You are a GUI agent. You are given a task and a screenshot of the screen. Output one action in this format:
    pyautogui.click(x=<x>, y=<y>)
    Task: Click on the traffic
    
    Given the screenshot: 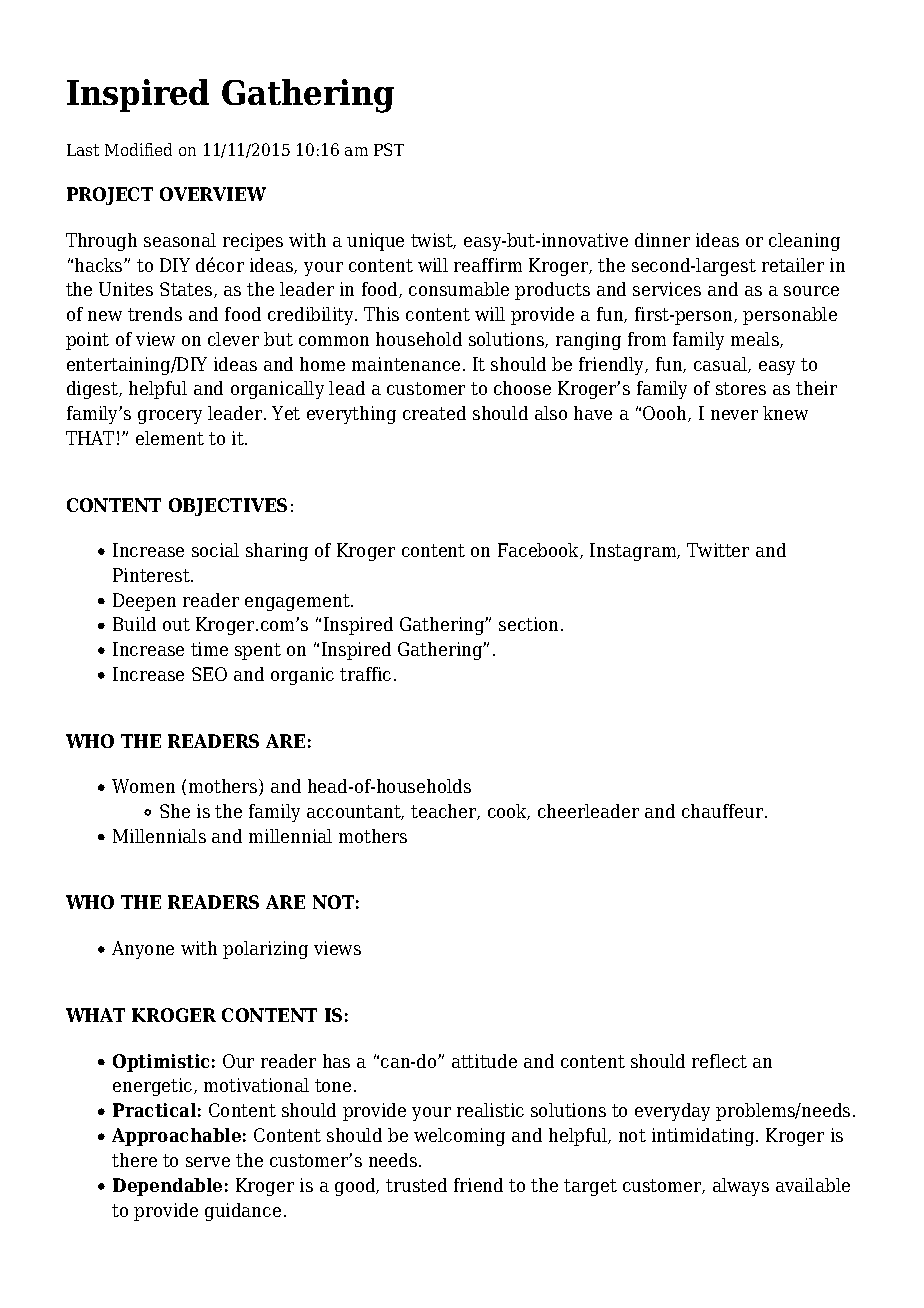 What is the action you would take?
    pyautogui.click(x=365, y=674)
